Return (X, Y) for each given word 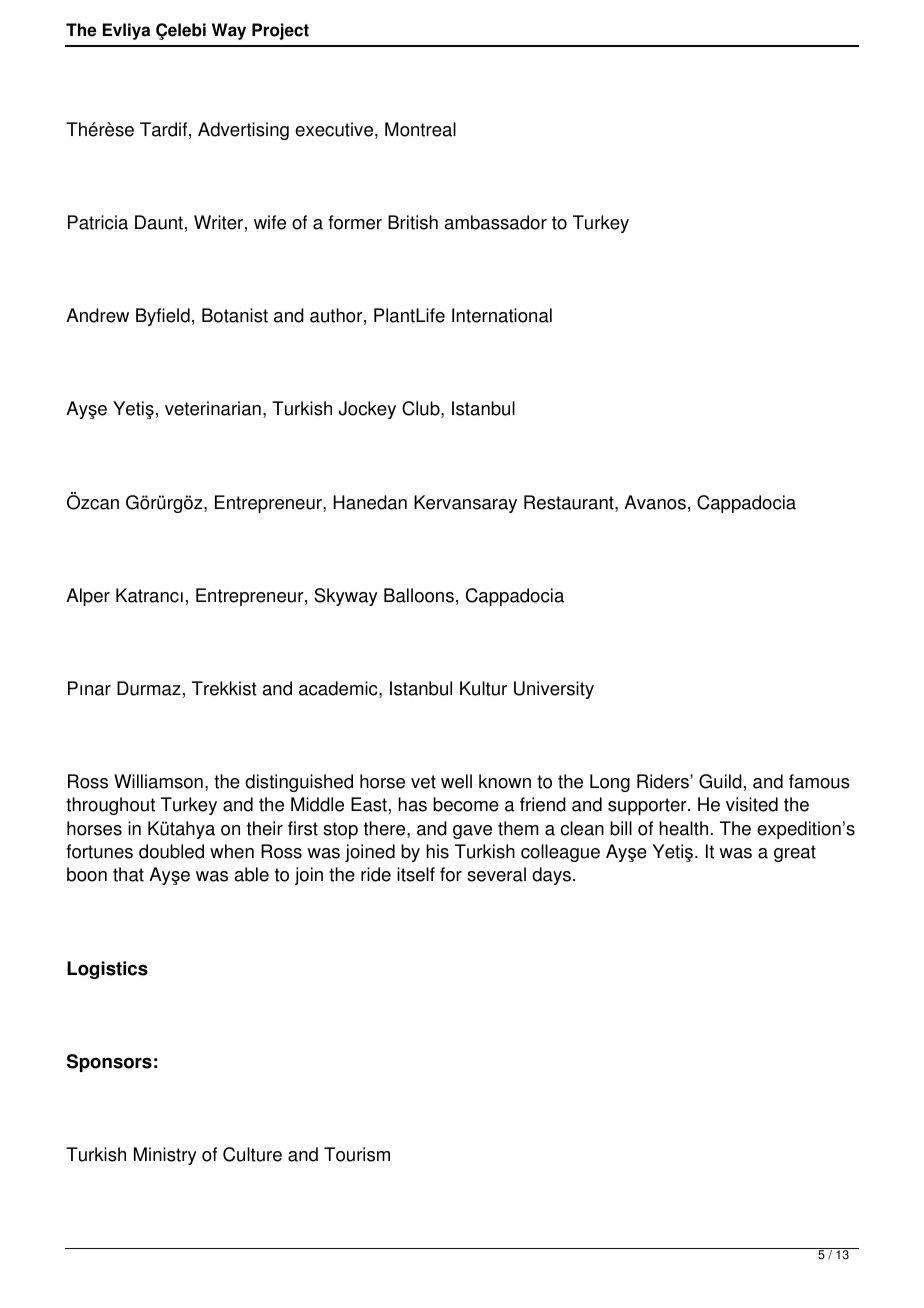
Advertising (243, 131)
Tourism (357, 1154)
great (795, 853)
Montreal (420, 129)
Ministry (165, 1156)
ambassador (496, 222)
